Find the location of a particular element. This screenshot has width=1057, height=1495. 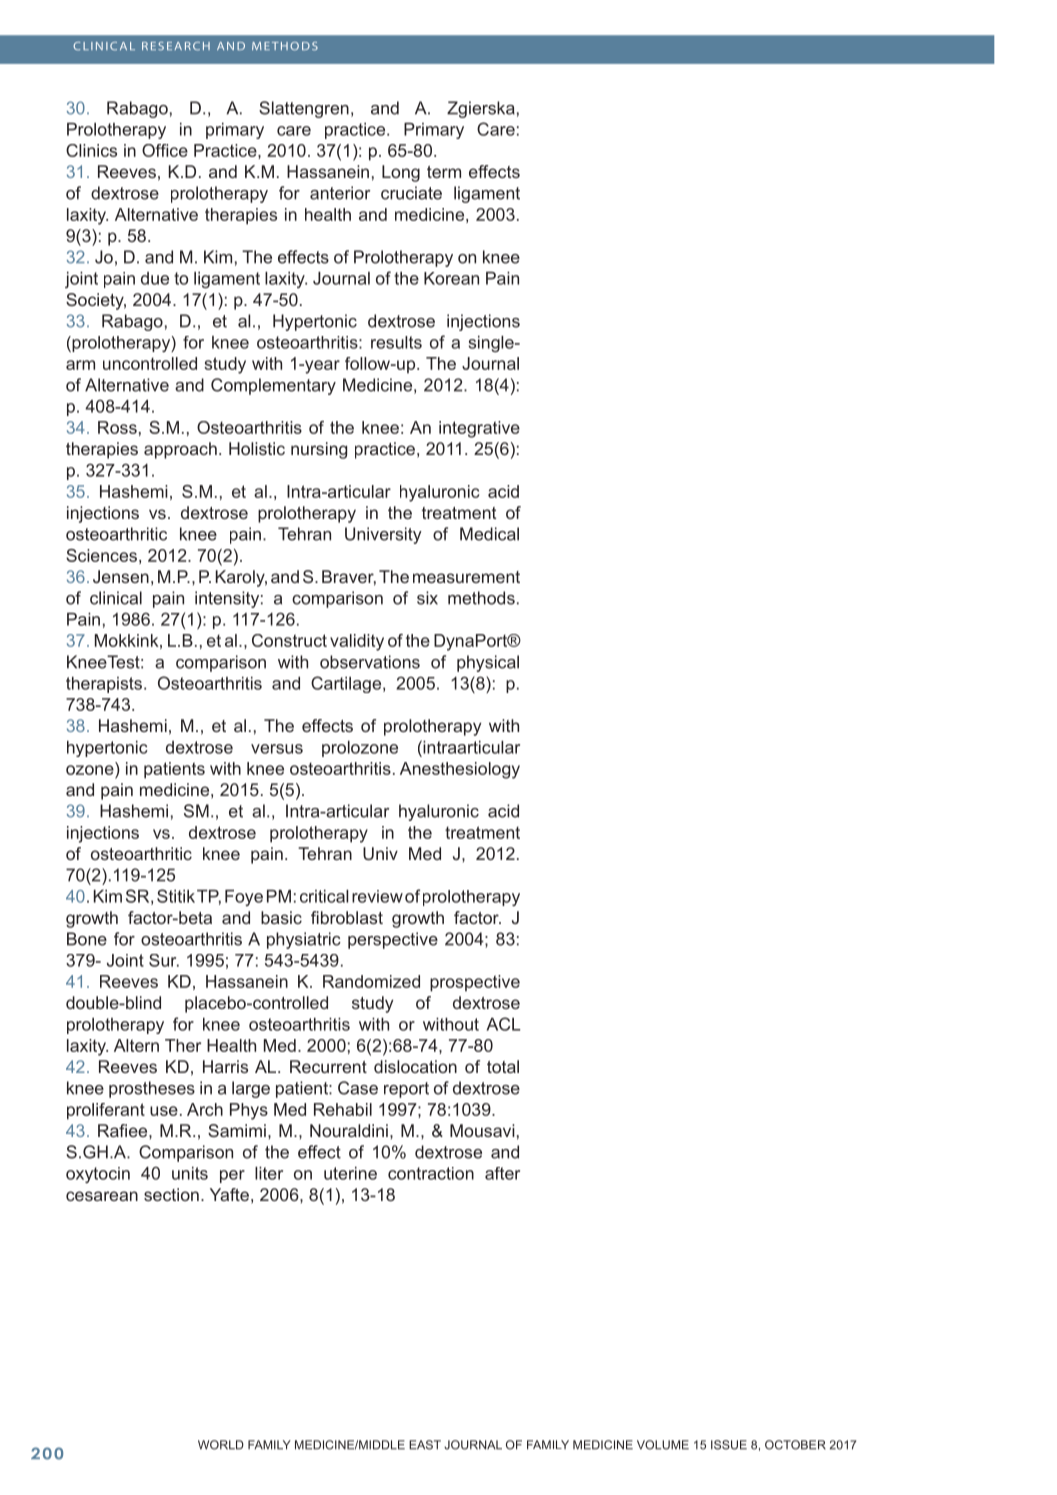

prospective is located at coordinates (475, 983).
